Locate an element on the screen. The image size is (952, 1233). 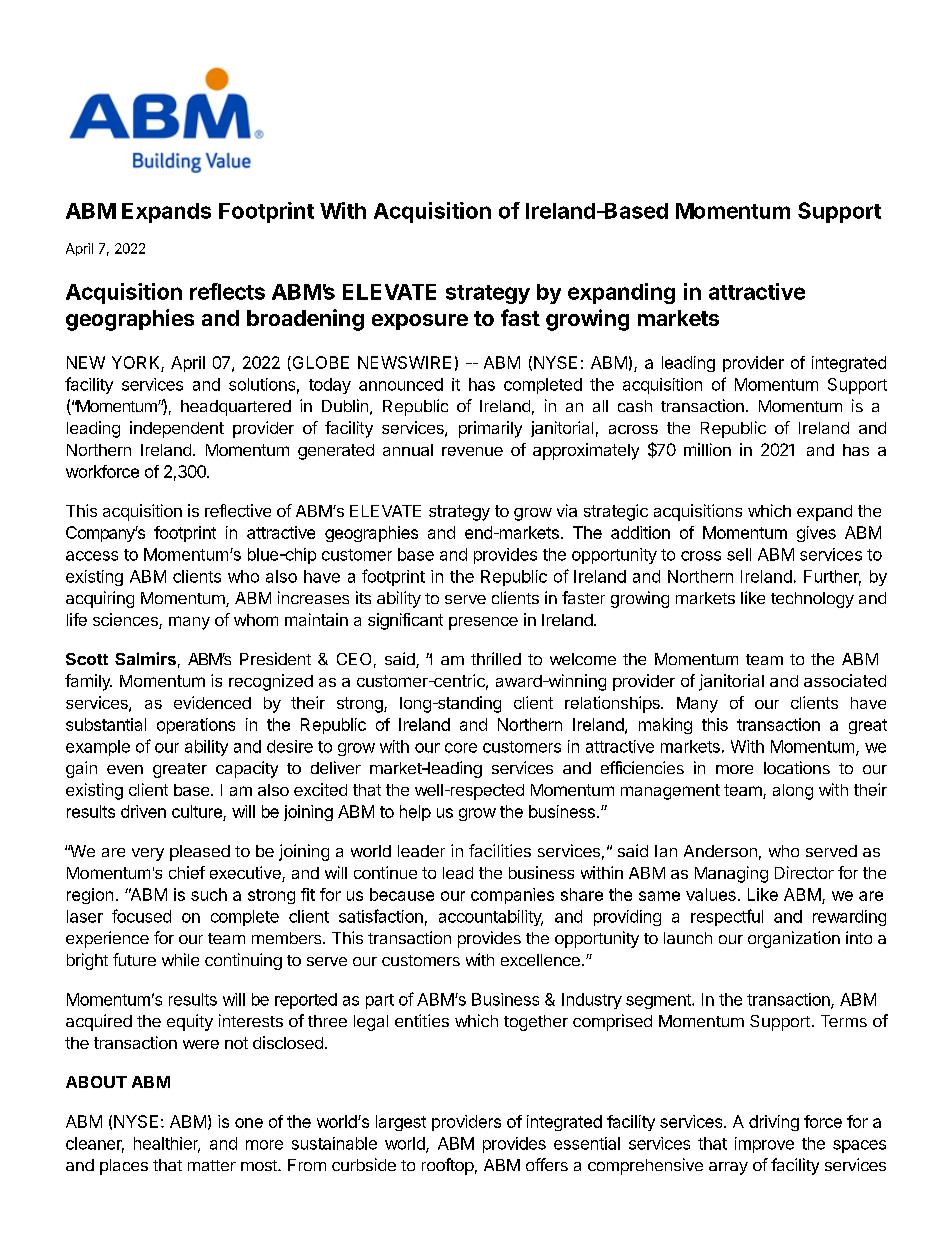
core is located at coordinates (461, 748).
